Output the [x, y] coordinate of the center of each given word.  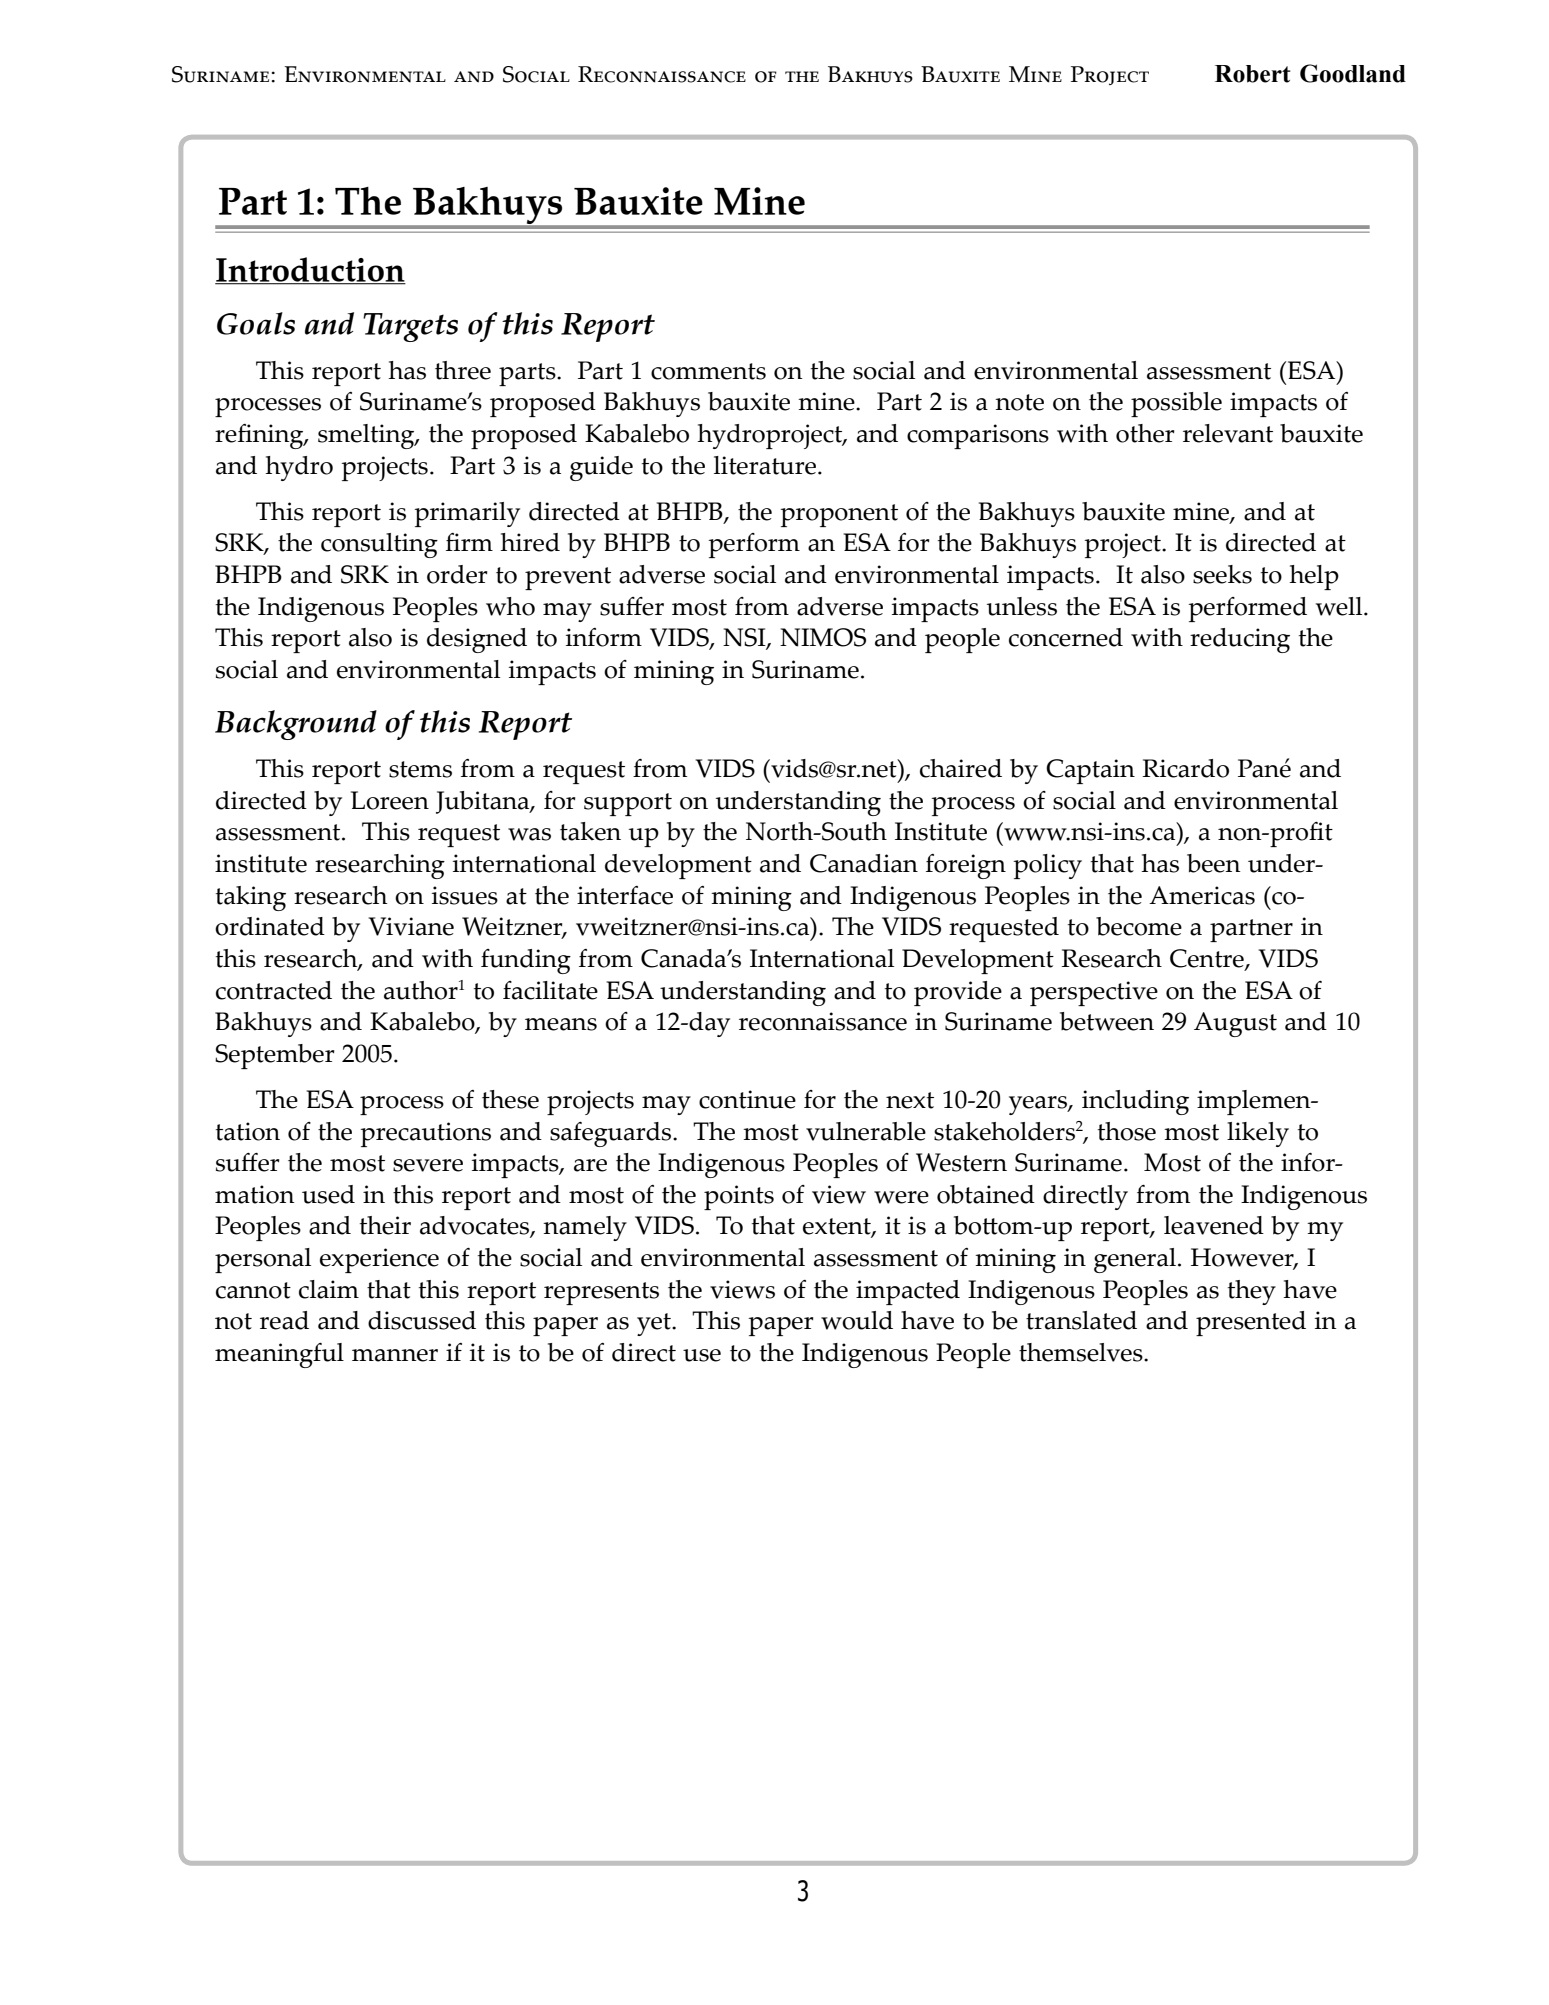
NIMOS [823, 637]
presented [1251, 1323]
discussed [422, 1320]
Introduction [310, 270]
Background [296, 725]
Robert [1253, 74]
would [857, 1320]
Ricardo [1185, 768]
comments [708, 371]
